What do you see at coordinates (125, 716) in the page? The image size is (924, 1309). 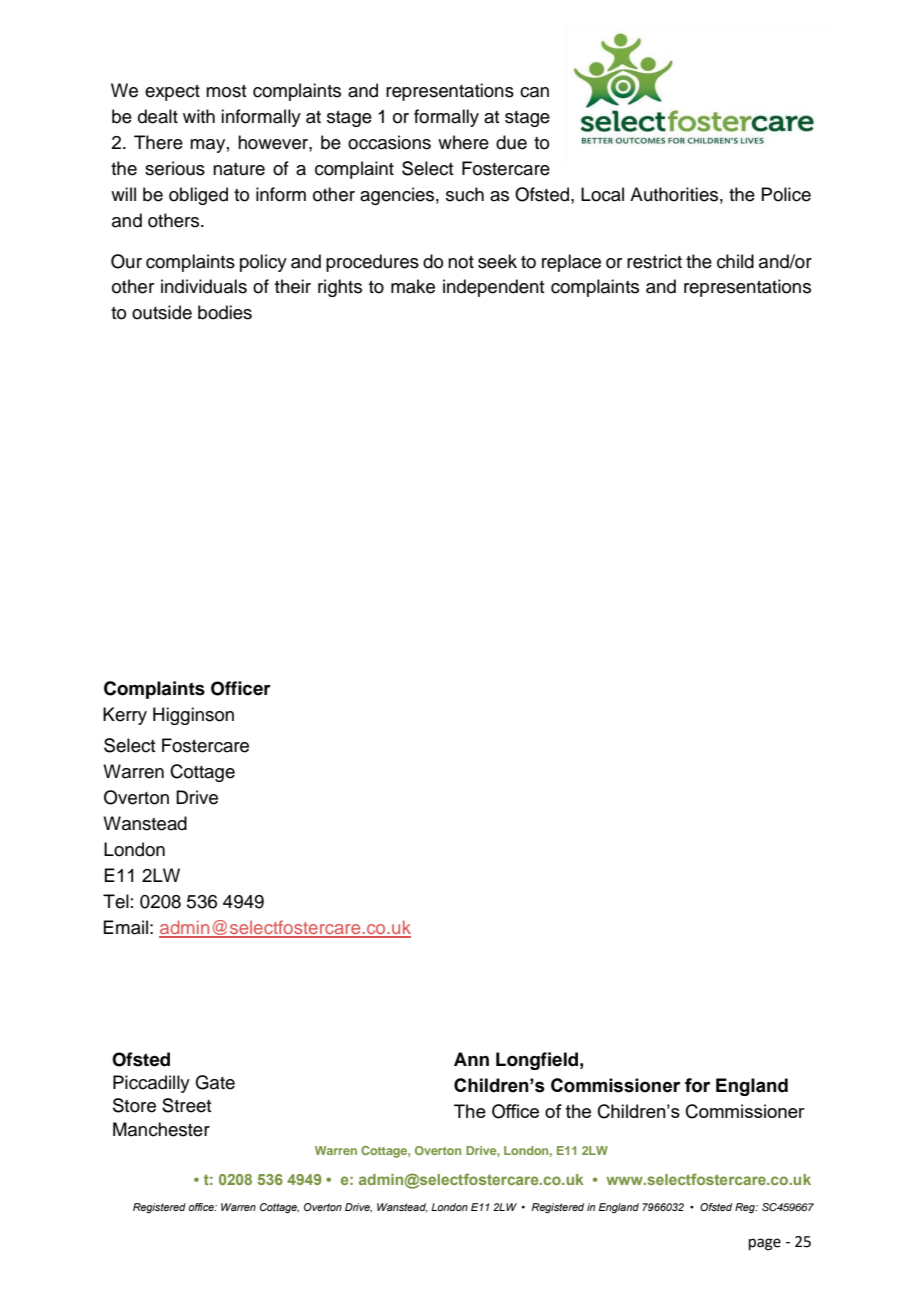 I see `Kerry` at bounding box center [125, 716].
